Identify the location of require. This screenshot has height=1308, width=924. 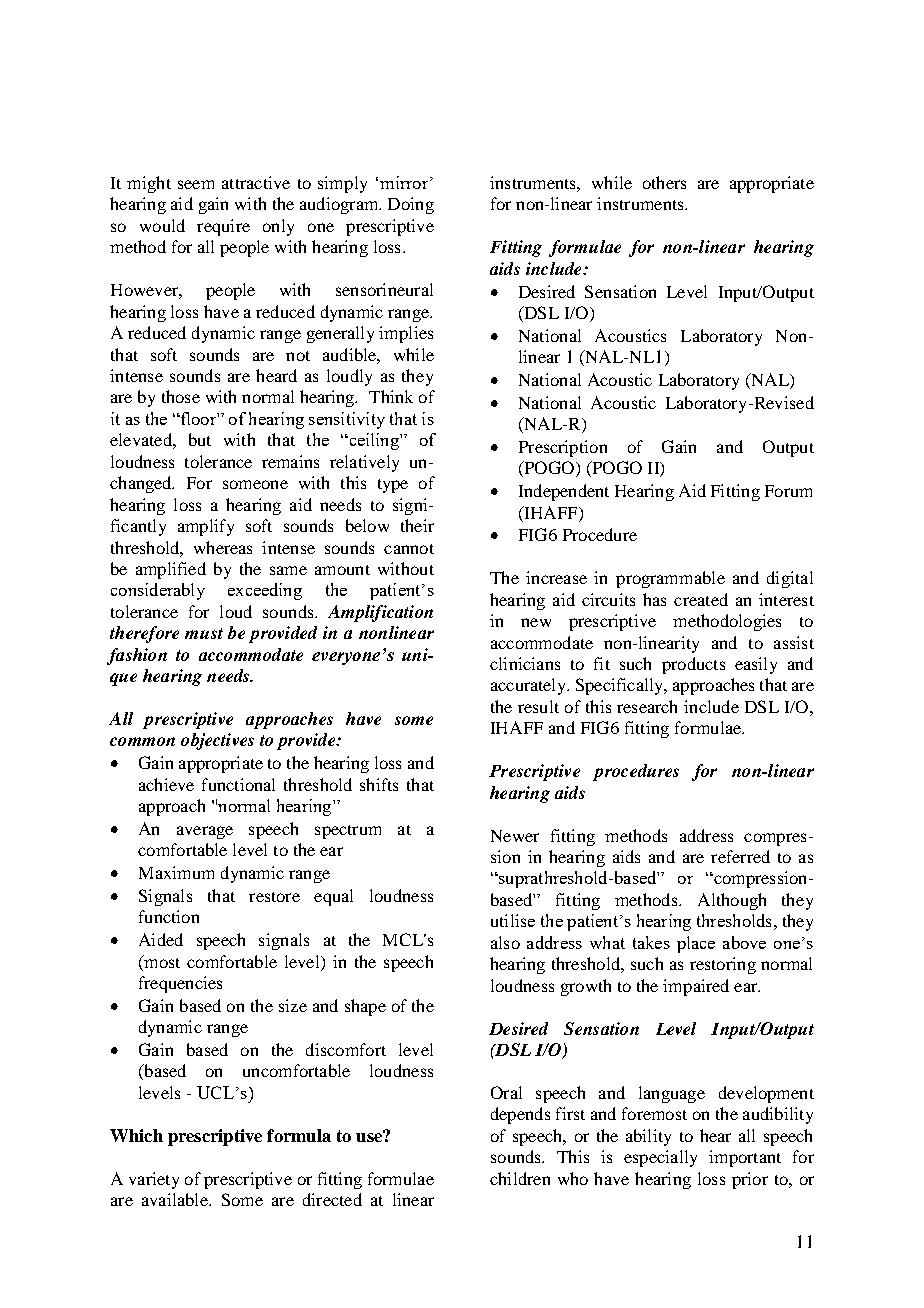
(223, 227).
